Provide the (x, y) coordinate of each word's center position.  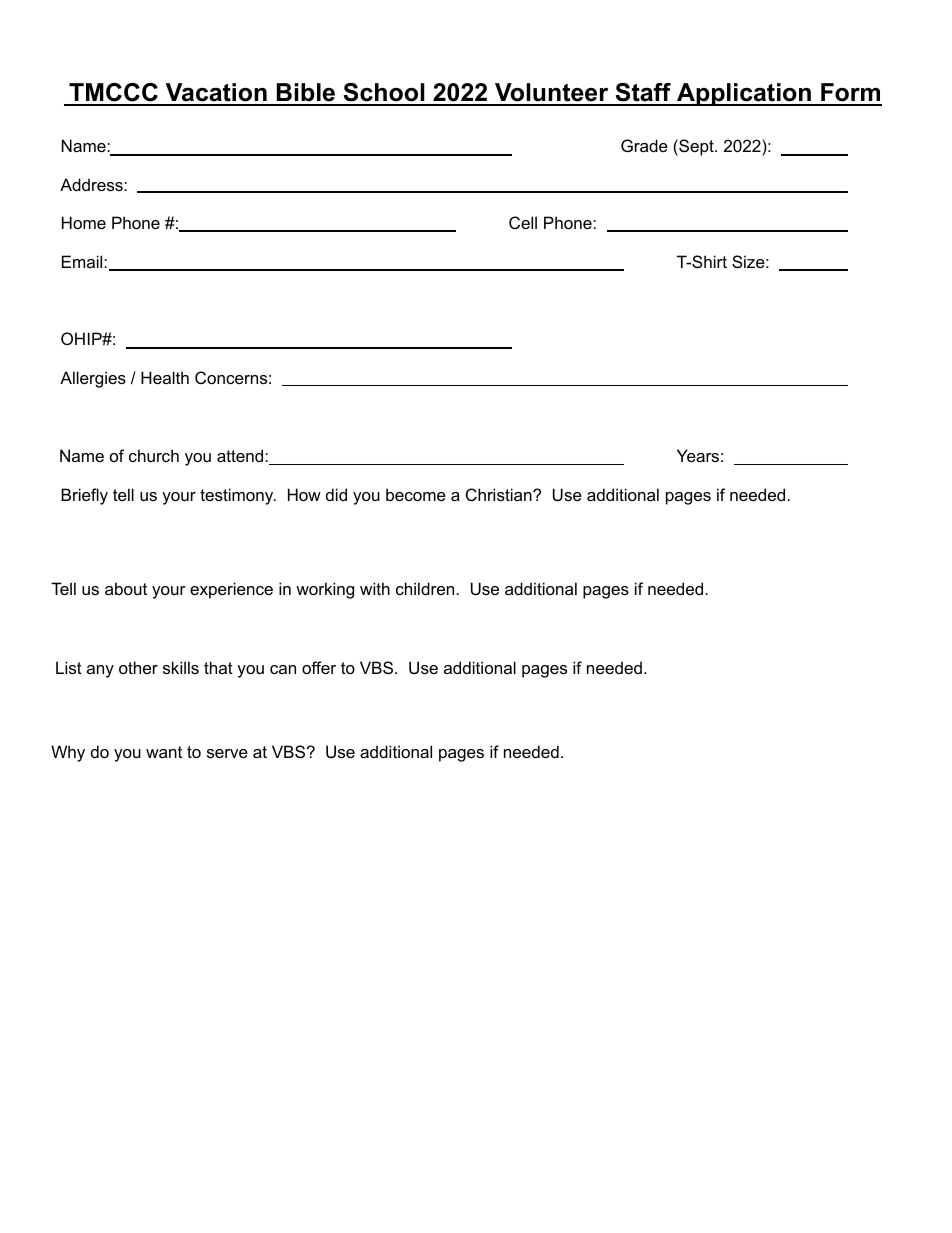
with (375, 588)
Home (84, 222)
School (384, 94)
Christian (500, 494)
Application (744, 94)
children (425, 588)
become (416, 494)
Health (165, 377)
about (126, 588)
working (325, 590)
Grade (644, 145)
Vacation (216, 94)
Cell (523, 222)
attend (241, 455)
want (164, 752)
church (154, 455)
